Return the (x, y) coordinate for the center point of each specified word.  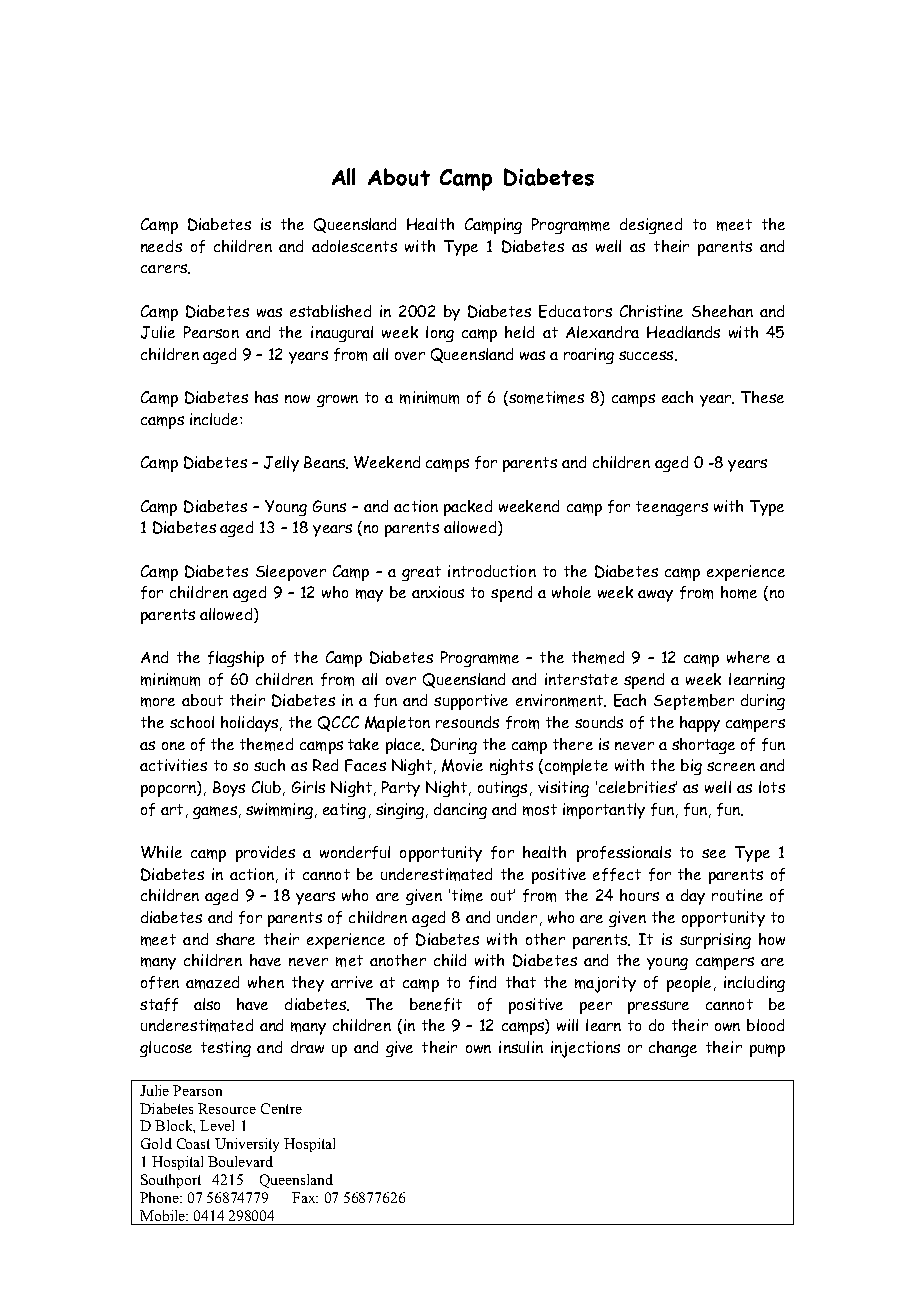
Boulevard (240, 1161)
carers (165, 269)
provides (265, 854)
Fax (305, 1197)
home (739, 592)
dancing (460, 811)
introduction (492, 571)
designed (651, 226)
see (714, 853)
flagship (236, 659)
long (440, 334)
